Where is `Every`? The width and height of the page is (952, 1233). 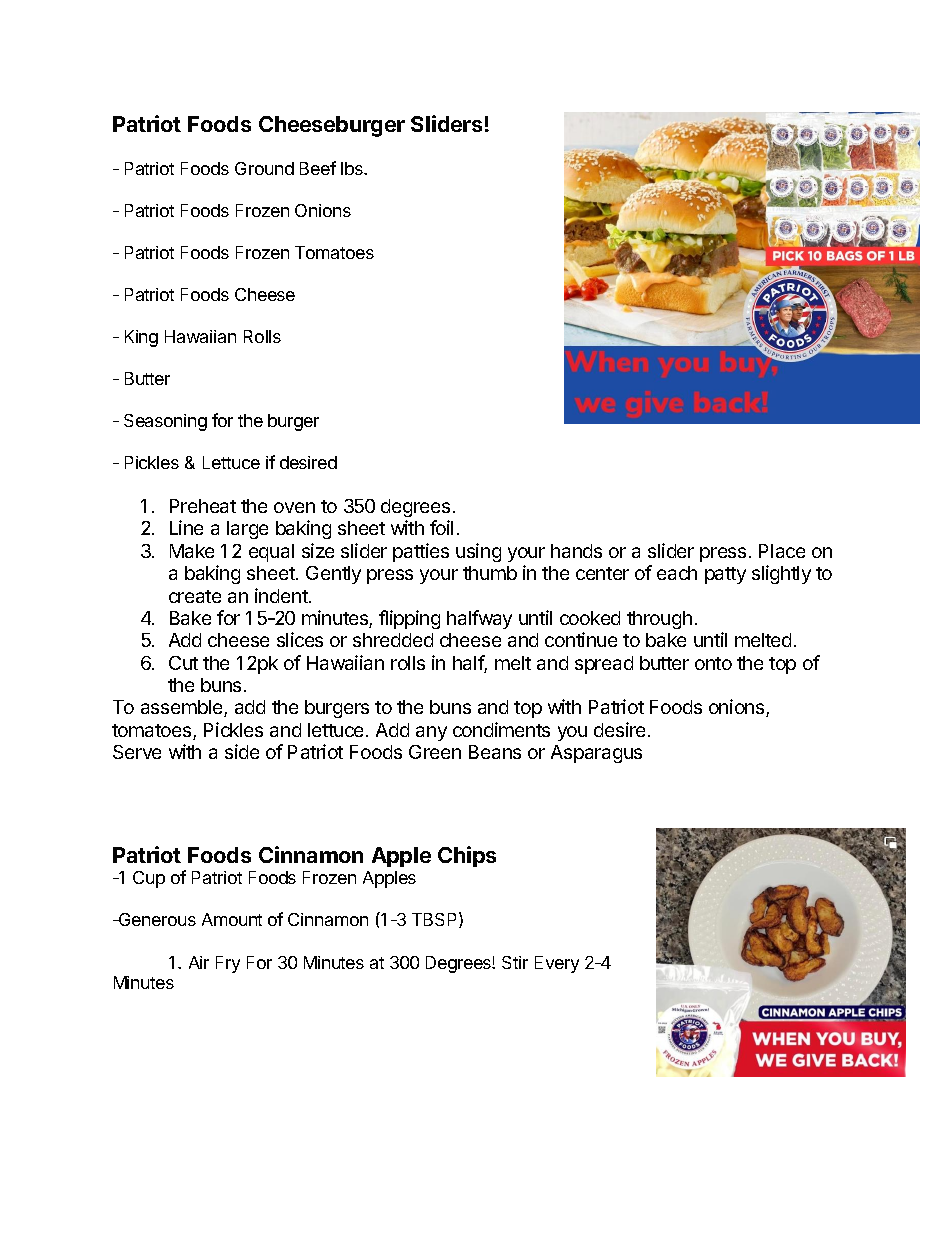 Every is located at coordinates (557, 964).
